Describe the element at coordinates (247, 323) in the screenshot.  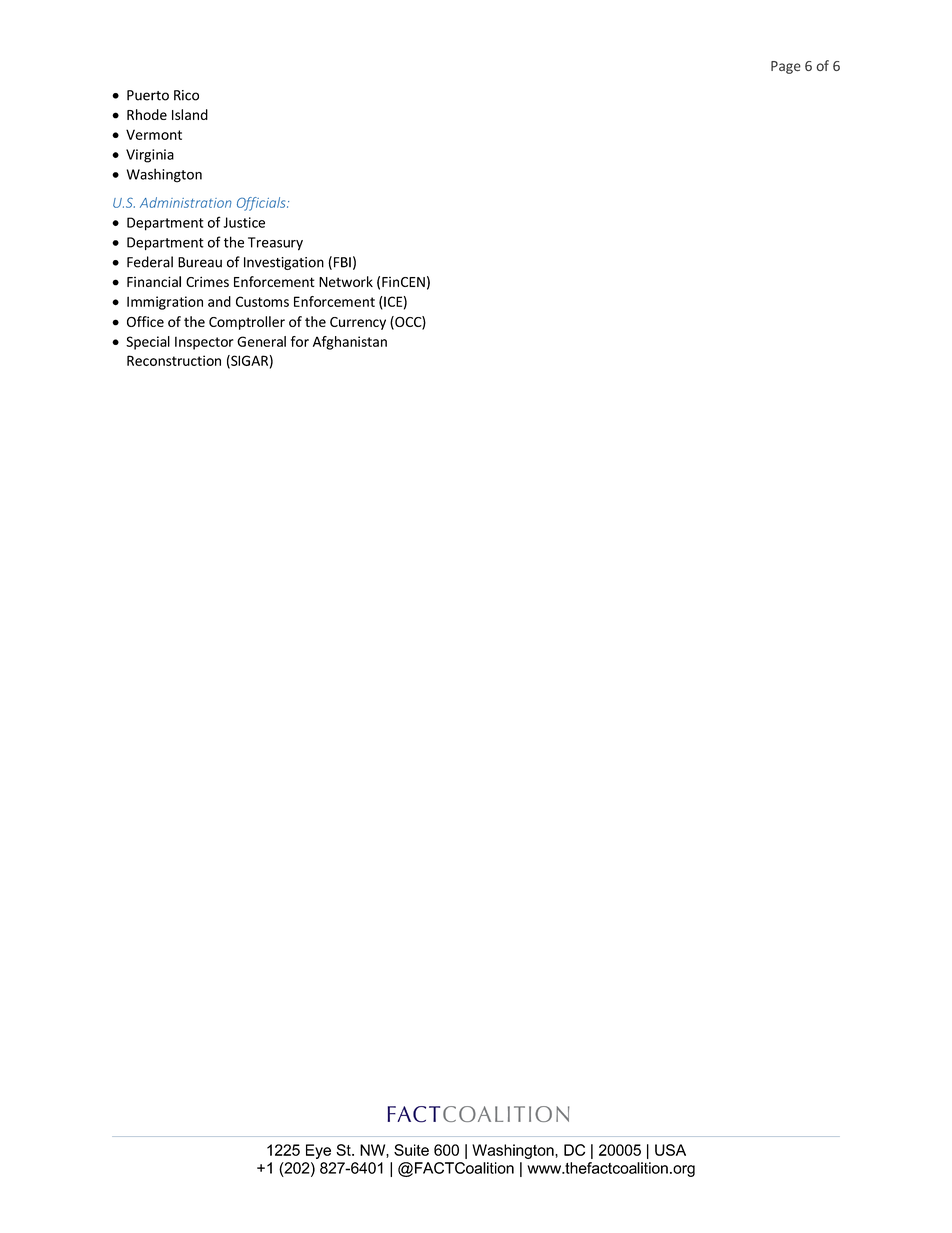
I see `Comptroller` at that location.
